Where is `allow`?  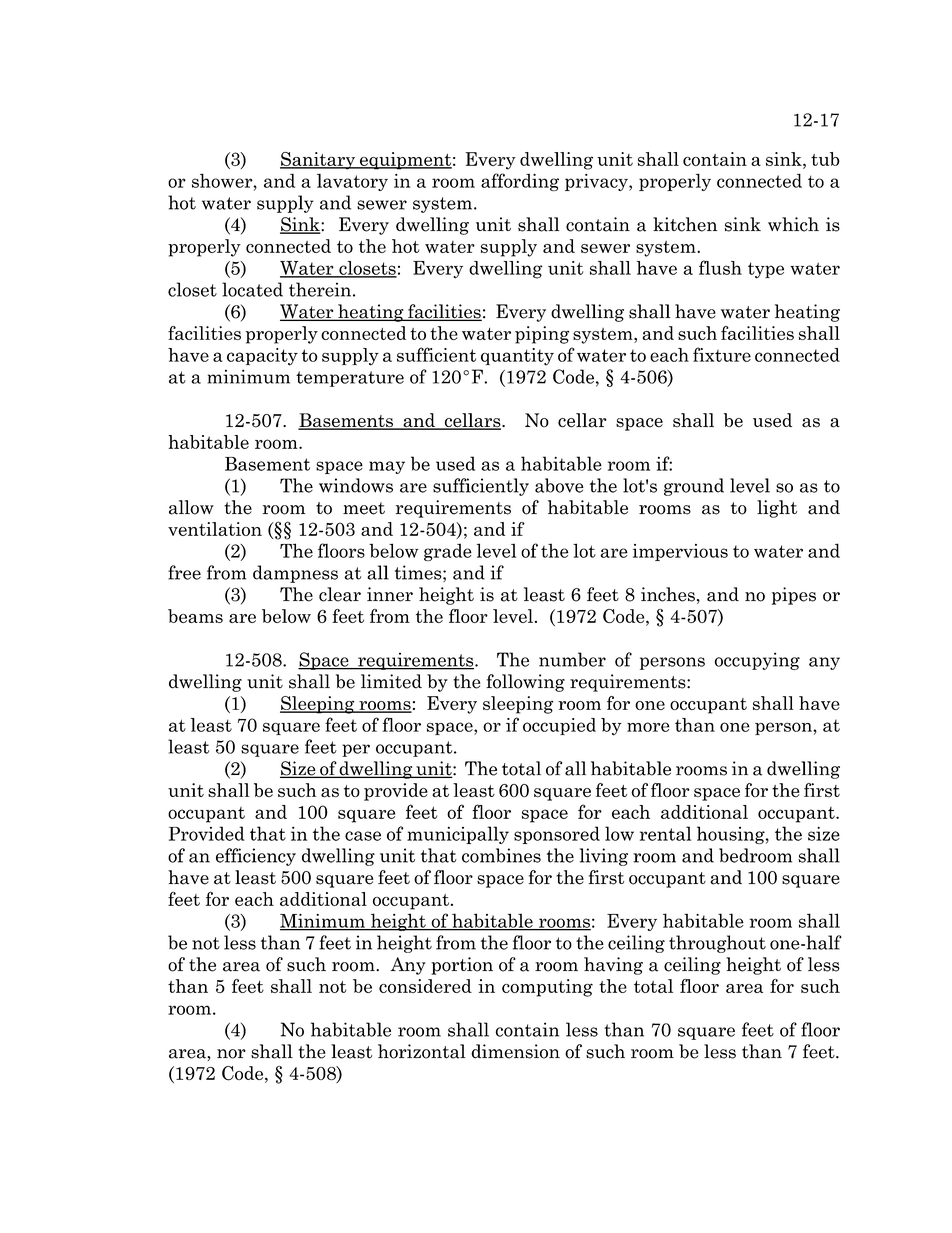
allow is located at coordinates (191, 507).
